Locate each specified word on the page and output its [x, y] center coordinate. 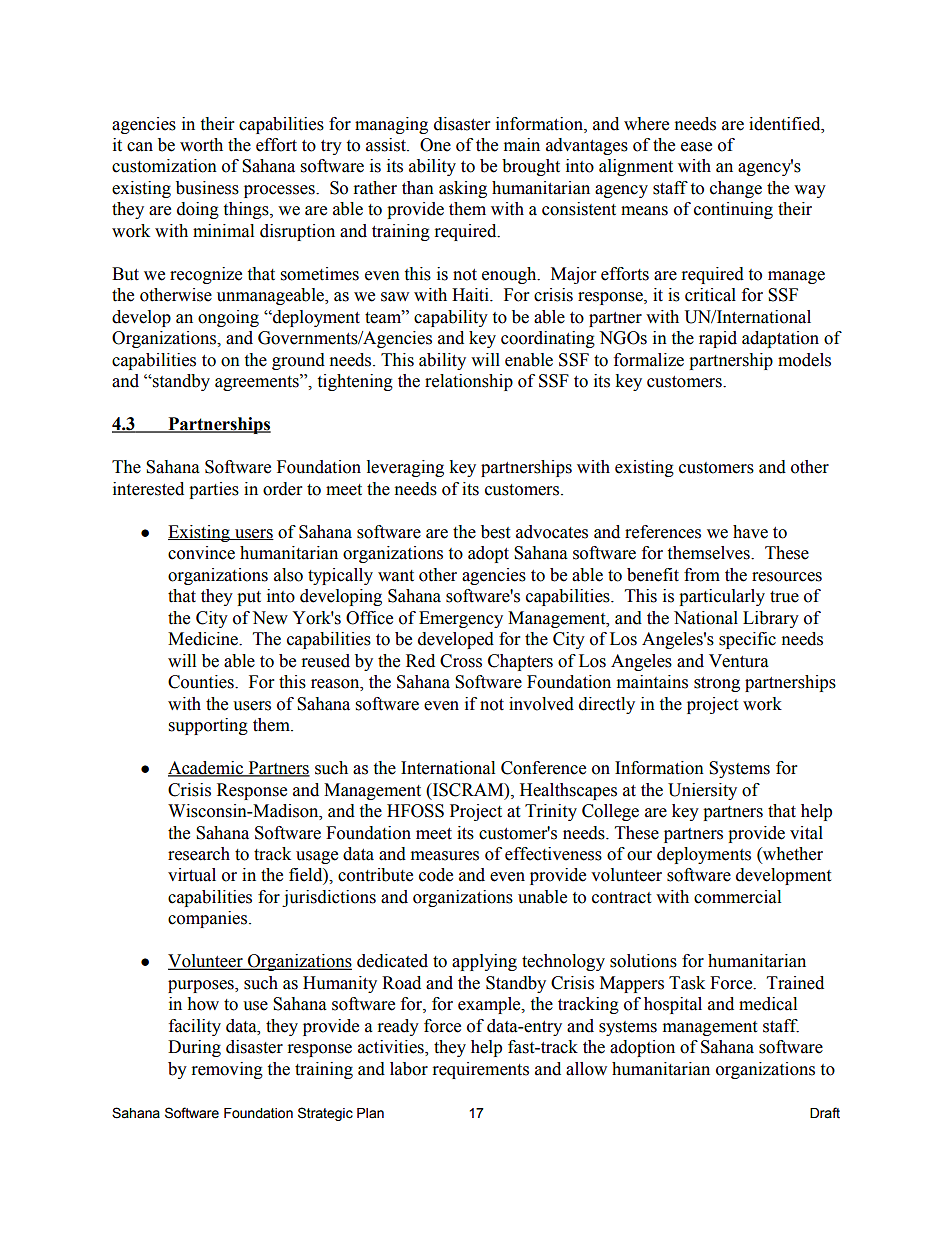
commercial [737, 897]
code [436, 875]
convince [201, 553]
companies [209, 919]
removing [227, 1070]
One [435, 145]
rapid [718, 339]
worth [201, 145]
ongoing [228, 318]
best [495, 532]
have [750, 532]
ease [696, 147]
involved [541, 704]
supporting [208, 726]
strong [717, 684]
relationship [469, 382]
